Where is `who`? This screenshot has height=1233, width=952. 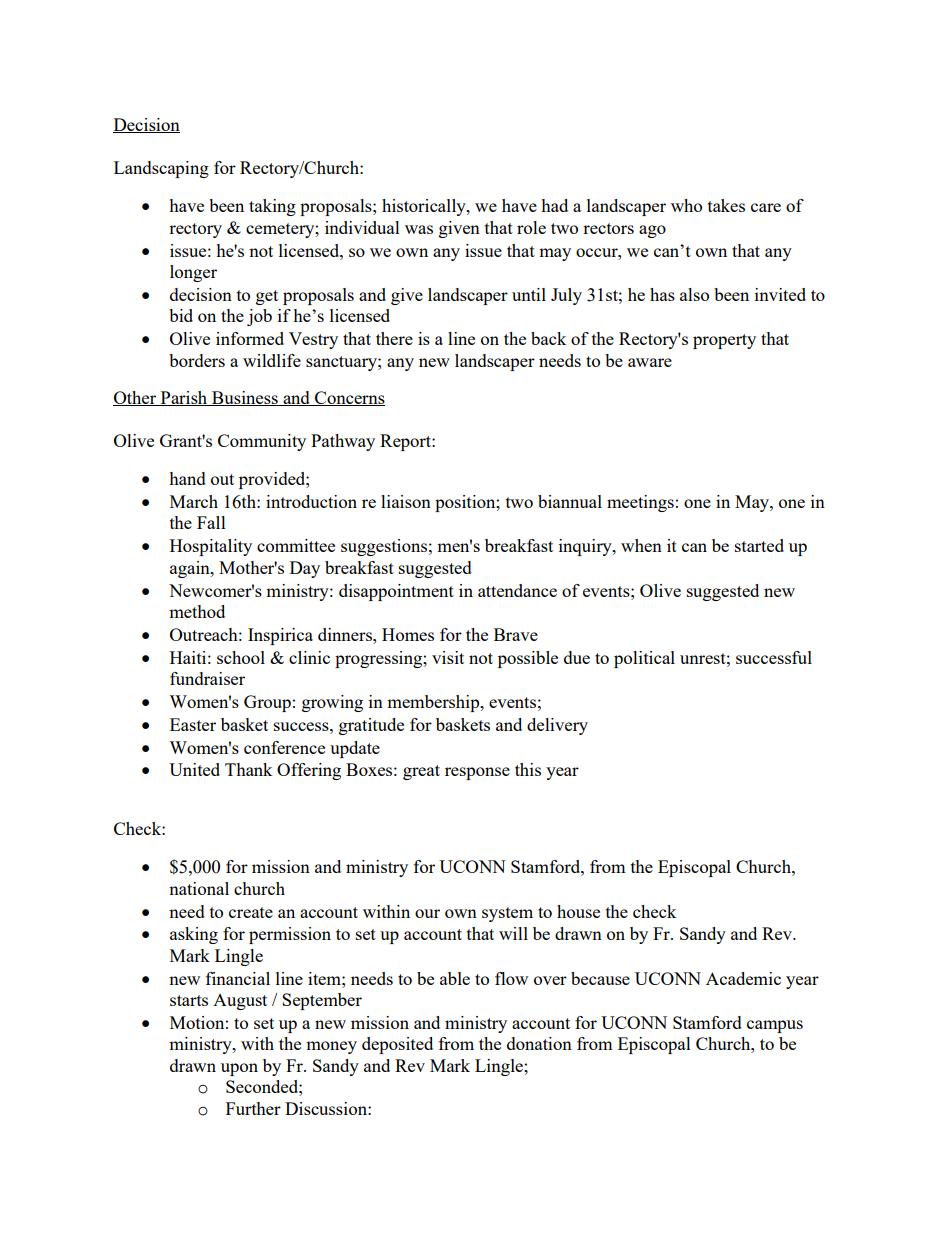 who is located at coordinates (686, 205).
